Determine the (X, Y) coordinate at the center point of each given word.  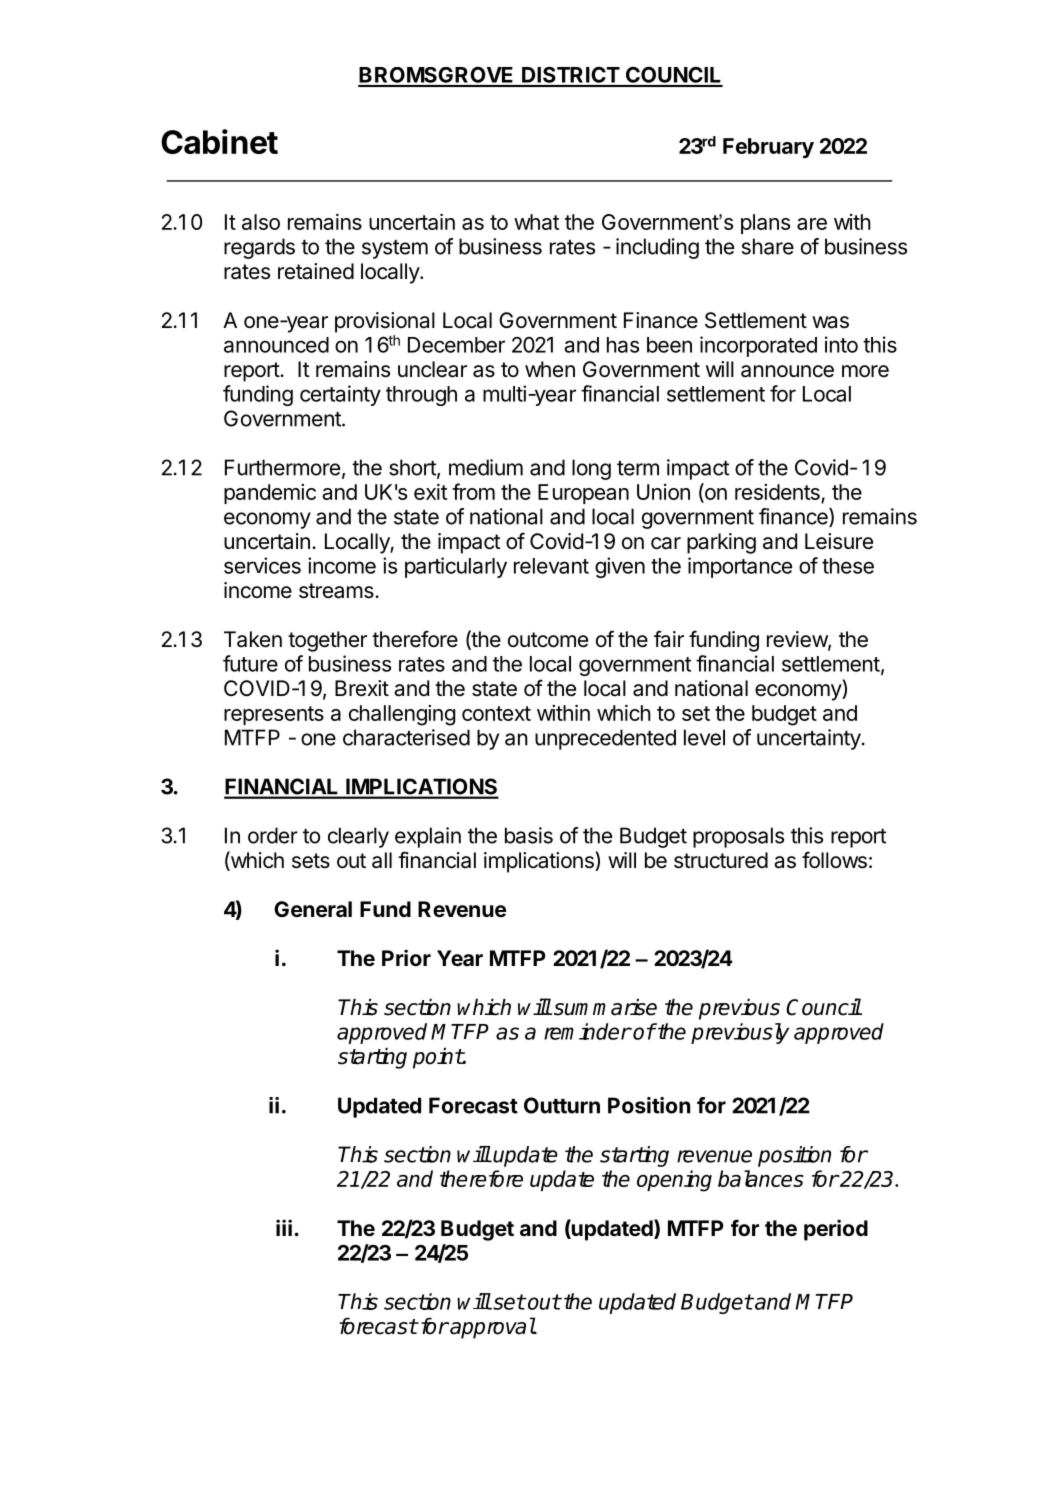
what (536, 222)
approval (492, 1328)
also (261, 222)
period (836, 1230)
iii (284, 1227)
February (768, 148)
